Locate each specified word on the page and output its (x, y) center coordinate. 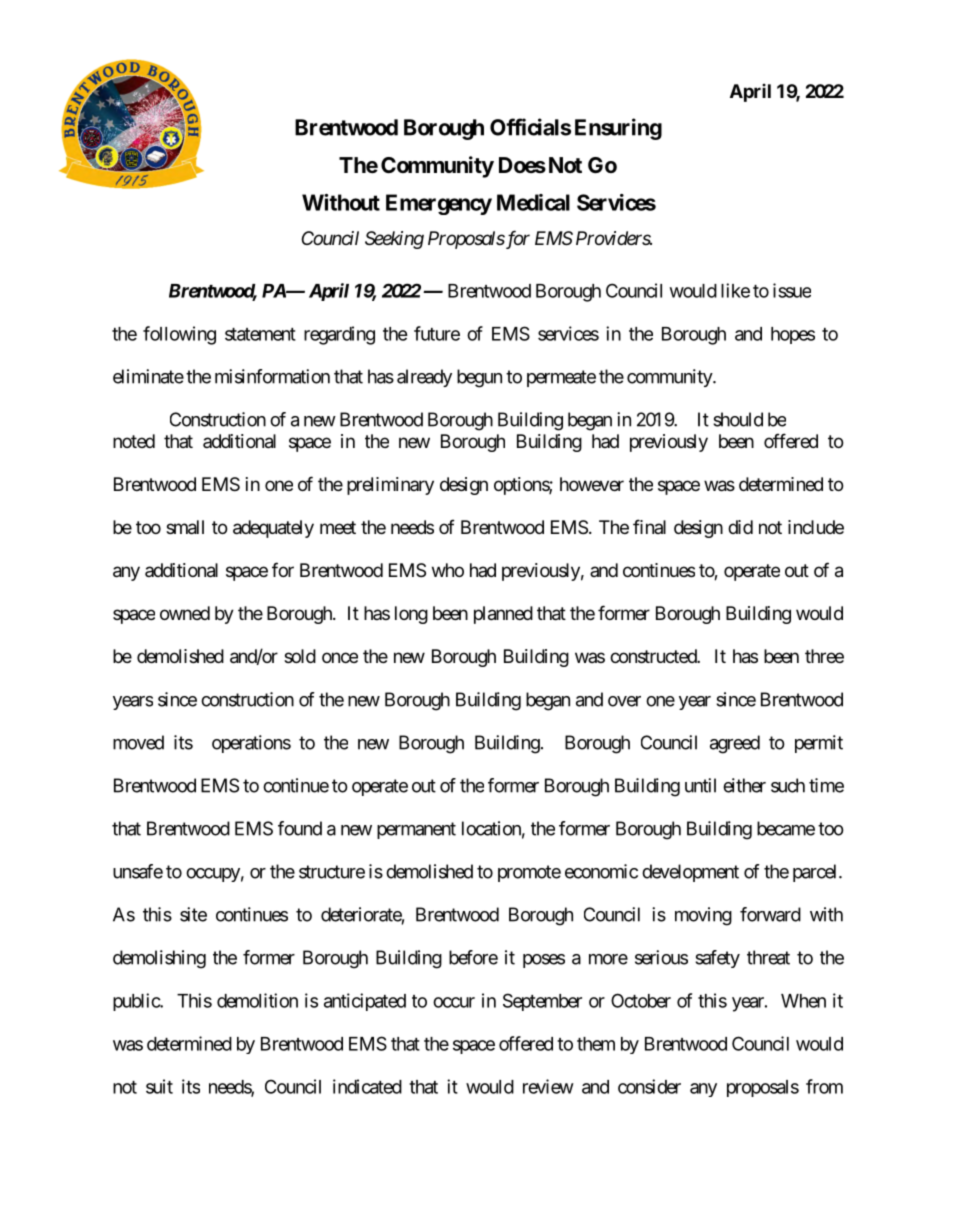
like (735, 290)
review (548, 1086)
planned (503, 615)
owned (185, 613)
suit (159, 1086)
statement (260, 334)
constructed (654, 656)
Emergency (439, 204)
